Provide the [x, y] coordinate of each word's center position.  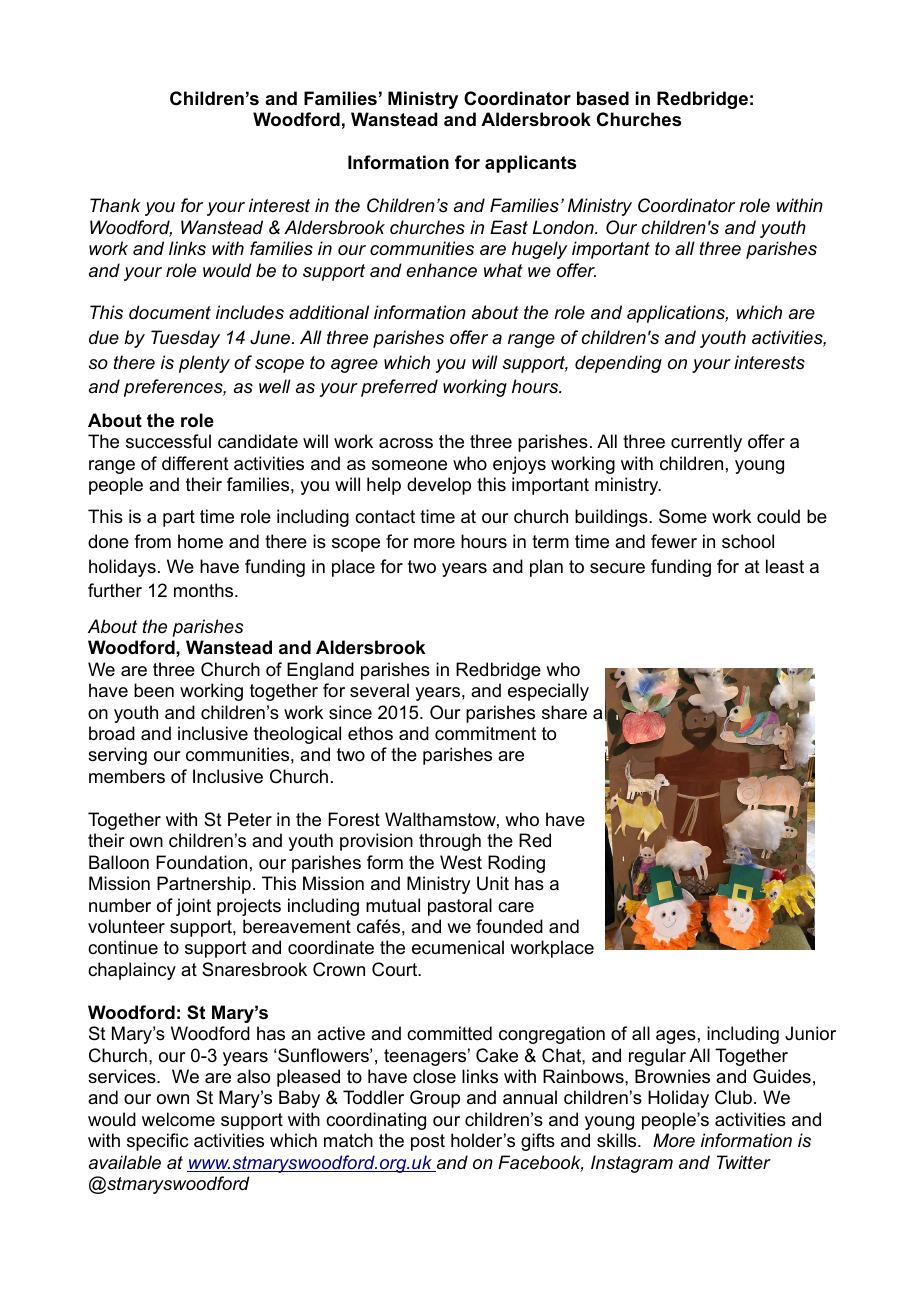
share [564, 712]
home [200, 541]
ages [676, 1037]
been [154, 690]
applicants [530, 164]
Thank [115, 205]
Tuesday [185, 339]
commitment [485, 733]
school [748, 541]
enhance [441, 270]
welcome [178, 1119]
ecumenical [458, 947]
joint [193, 907]
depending [618, 364]
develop [439, 486]
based [603, 98]
